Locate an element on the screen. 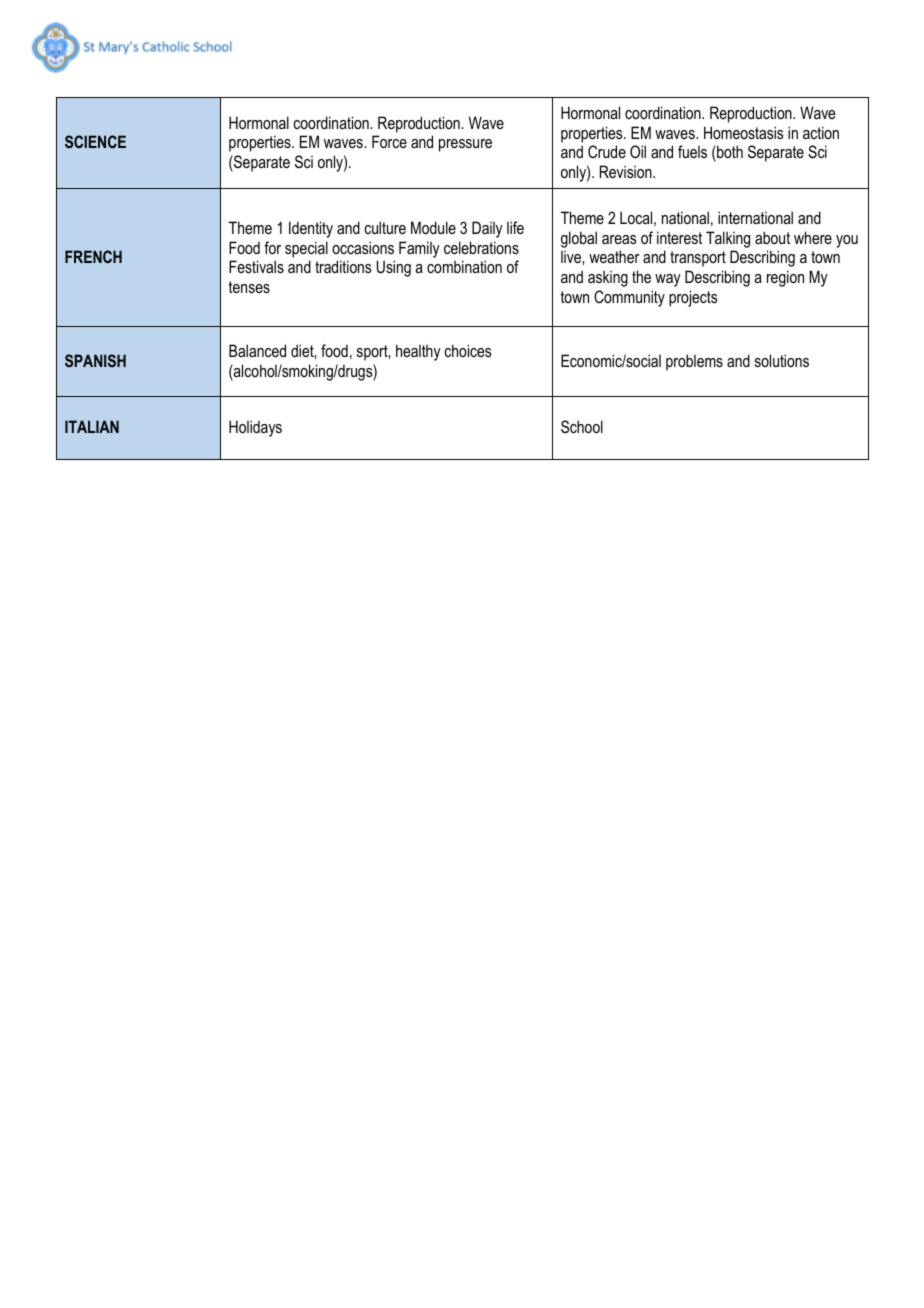  pressure is located at coordinates (465, 145).
